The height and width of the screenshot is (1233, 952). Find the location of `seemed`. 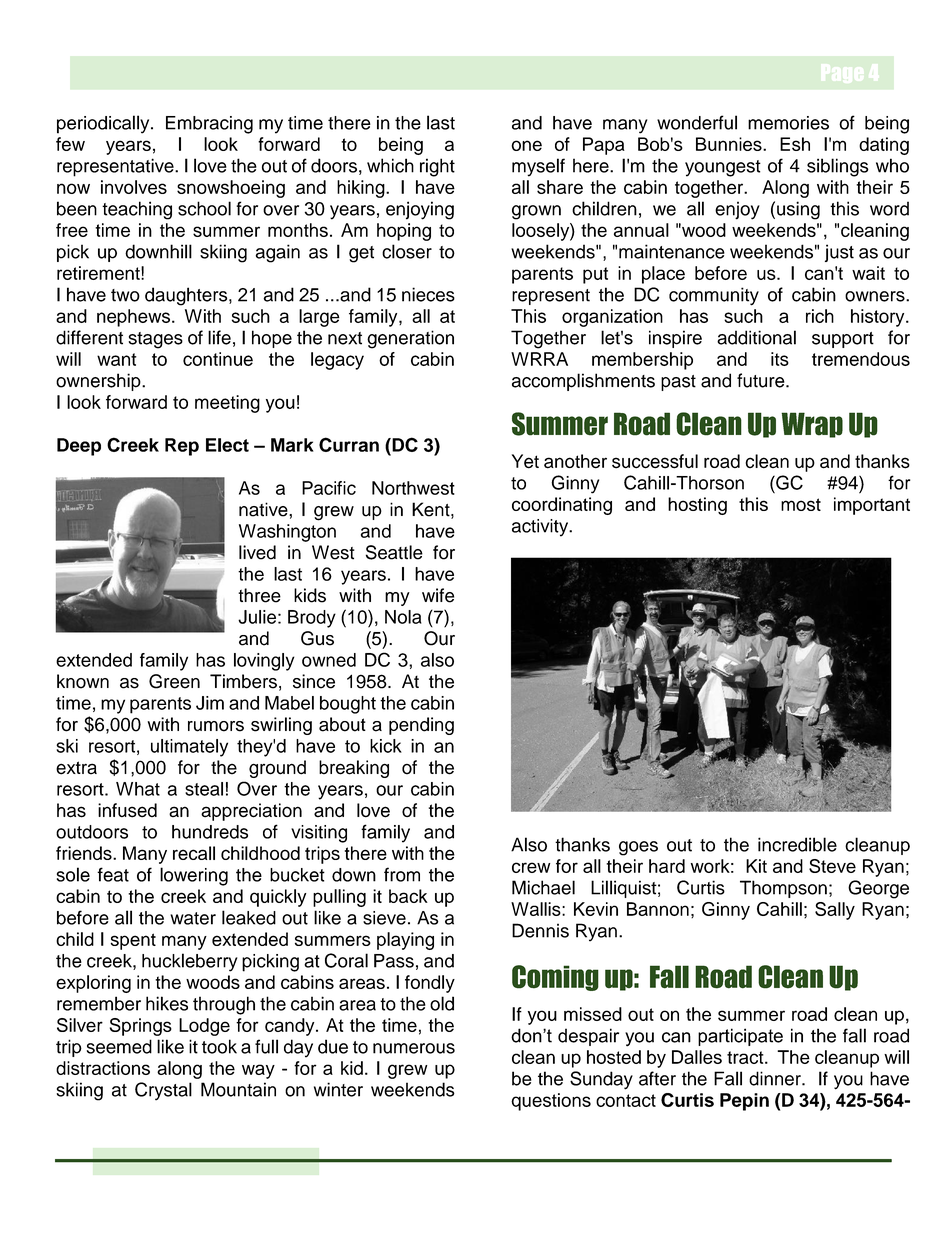

seemed is located at coordinates (119, 1046).
